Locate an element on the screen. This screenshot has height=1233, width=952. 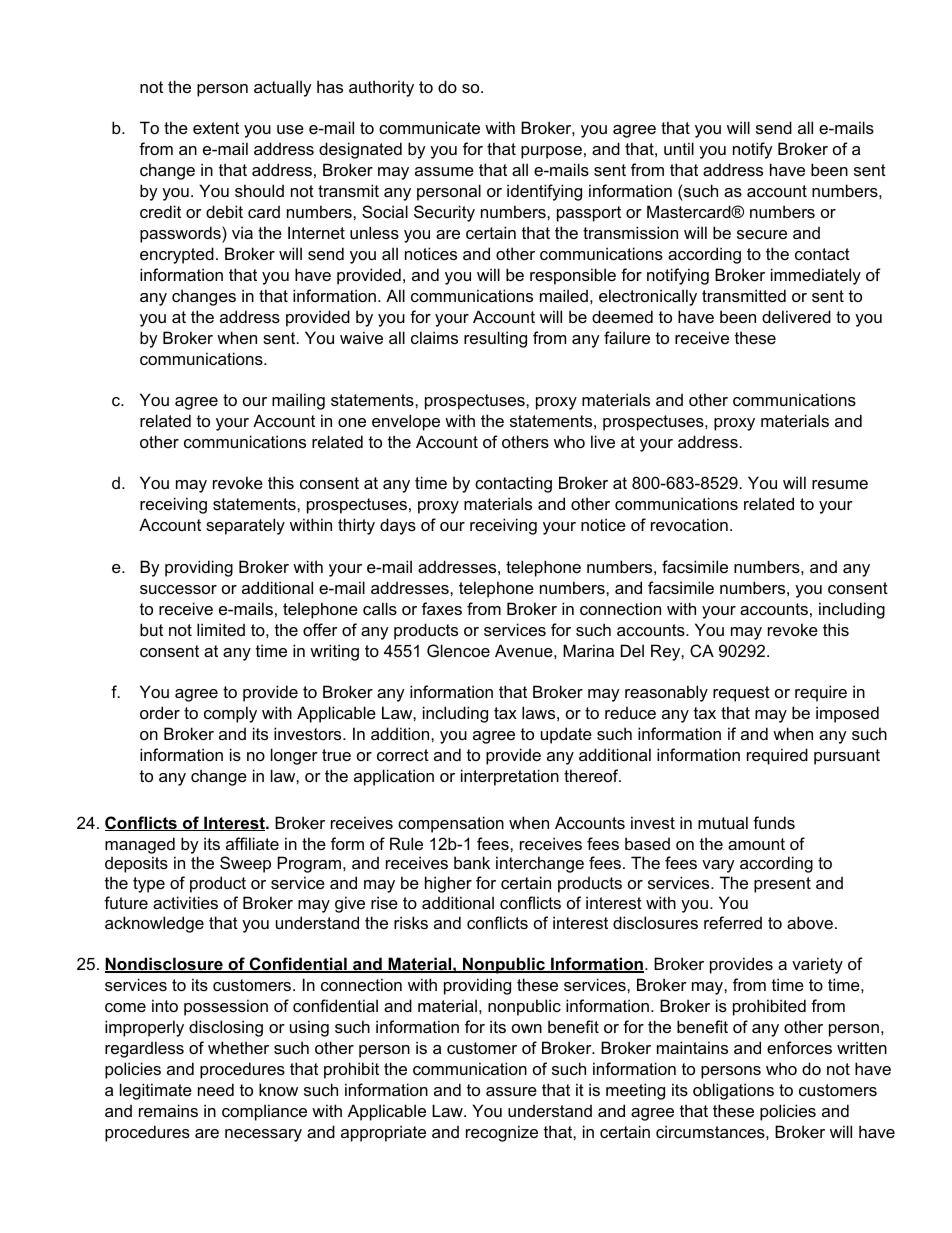
need is located at coordinates (216, 1089).
